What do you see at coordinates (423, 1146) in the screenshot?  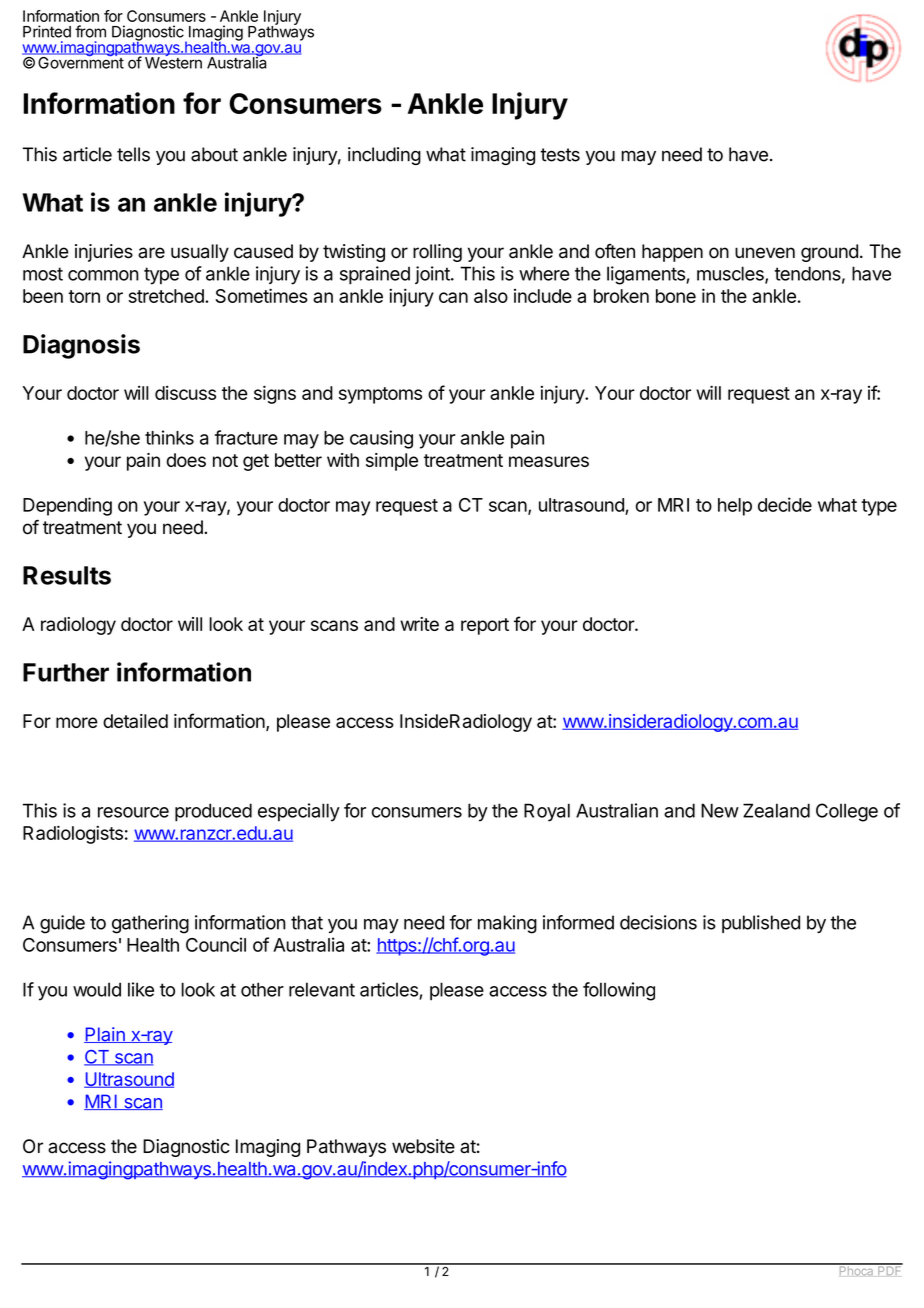 I see `website` at bounding box center [423, 1146].
